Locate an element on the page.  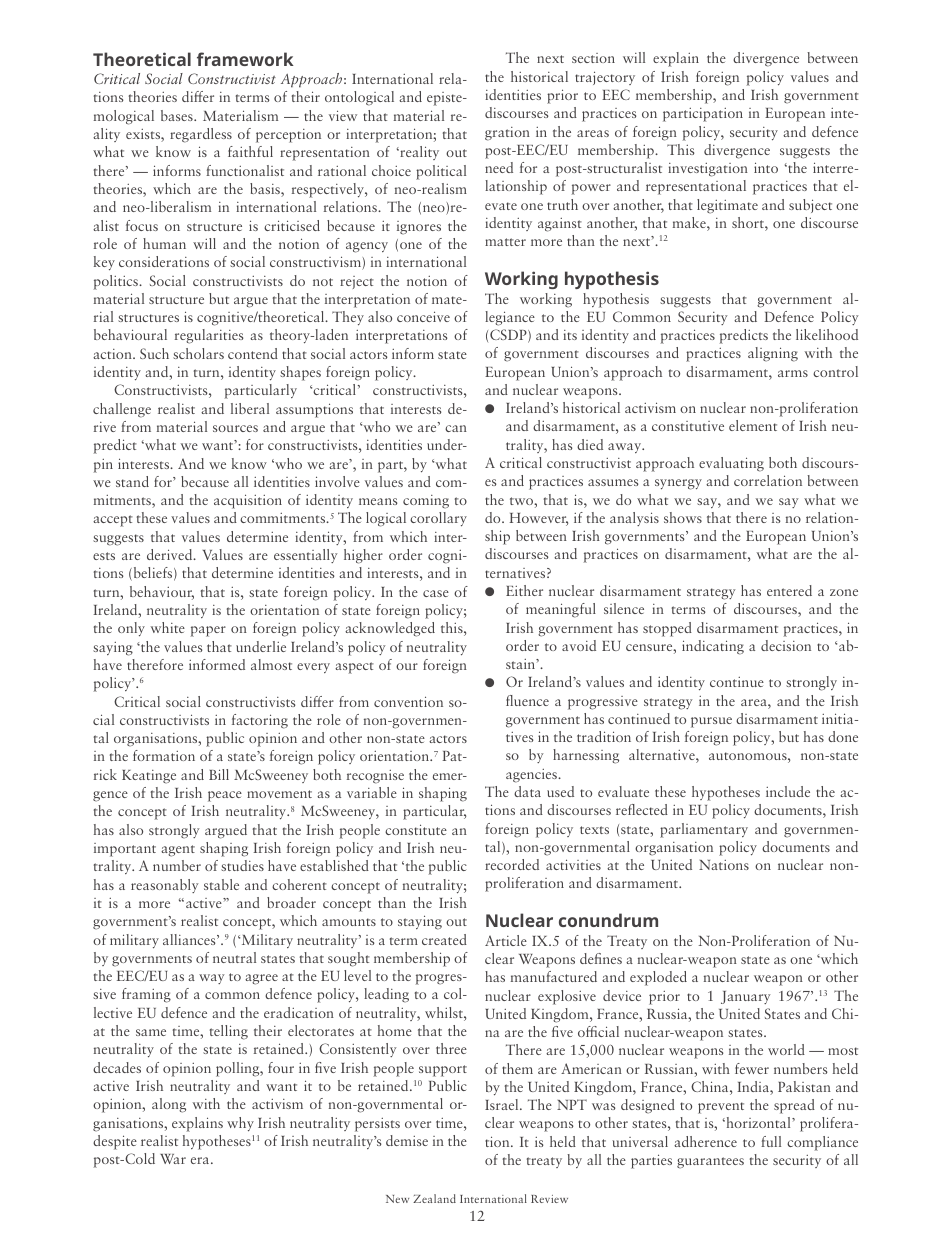
War is located at coordinates (173, 1159).
